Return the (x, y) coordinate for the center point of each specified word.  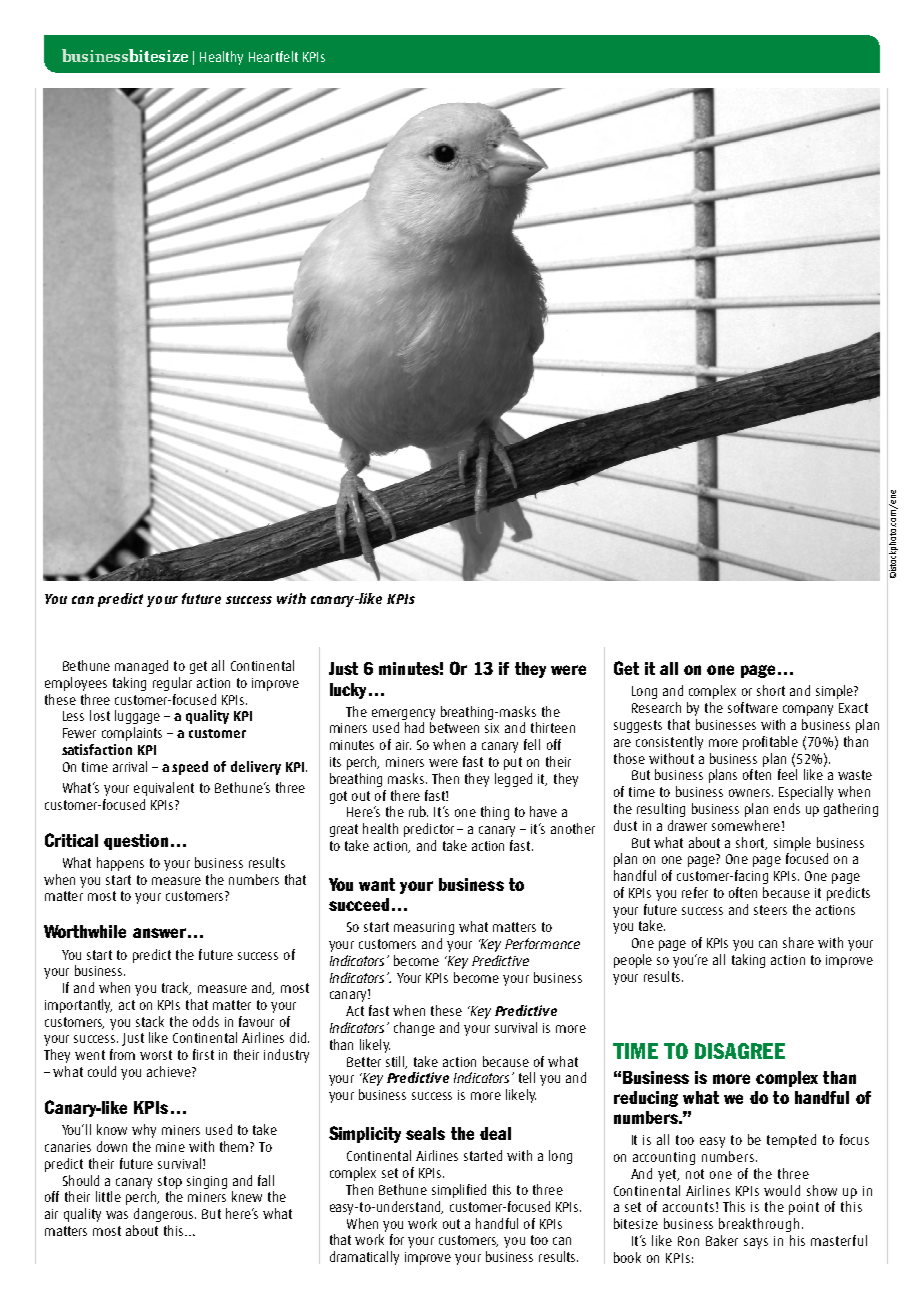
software (753, 707)
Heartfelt (273, 56)
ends (787, 808)
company (808, 710)
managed (141, 667)
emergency (403, 714)
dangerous (165, 1215)
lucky (350, 691)
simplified (459, 1191)
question (136, 842)
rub (418, 811)
